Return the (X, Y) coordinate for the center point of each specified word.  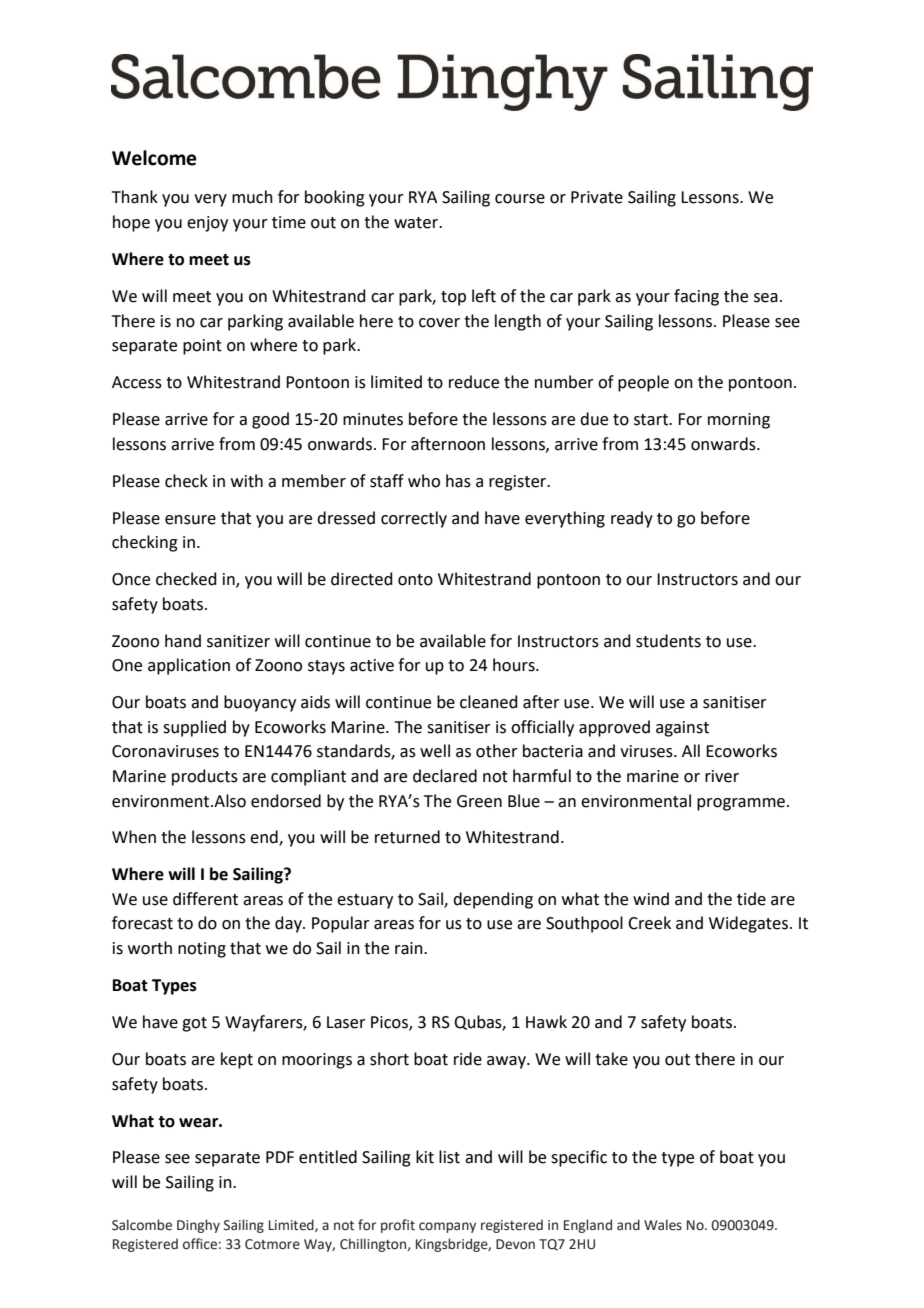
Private (597, 197)
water (417, 223)
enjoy (207, 224)
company (447, 1227)
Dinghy (198, 1226)
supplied (194, 728)
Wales (663, 1225)
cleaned (489, 702)
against (682, 729)
